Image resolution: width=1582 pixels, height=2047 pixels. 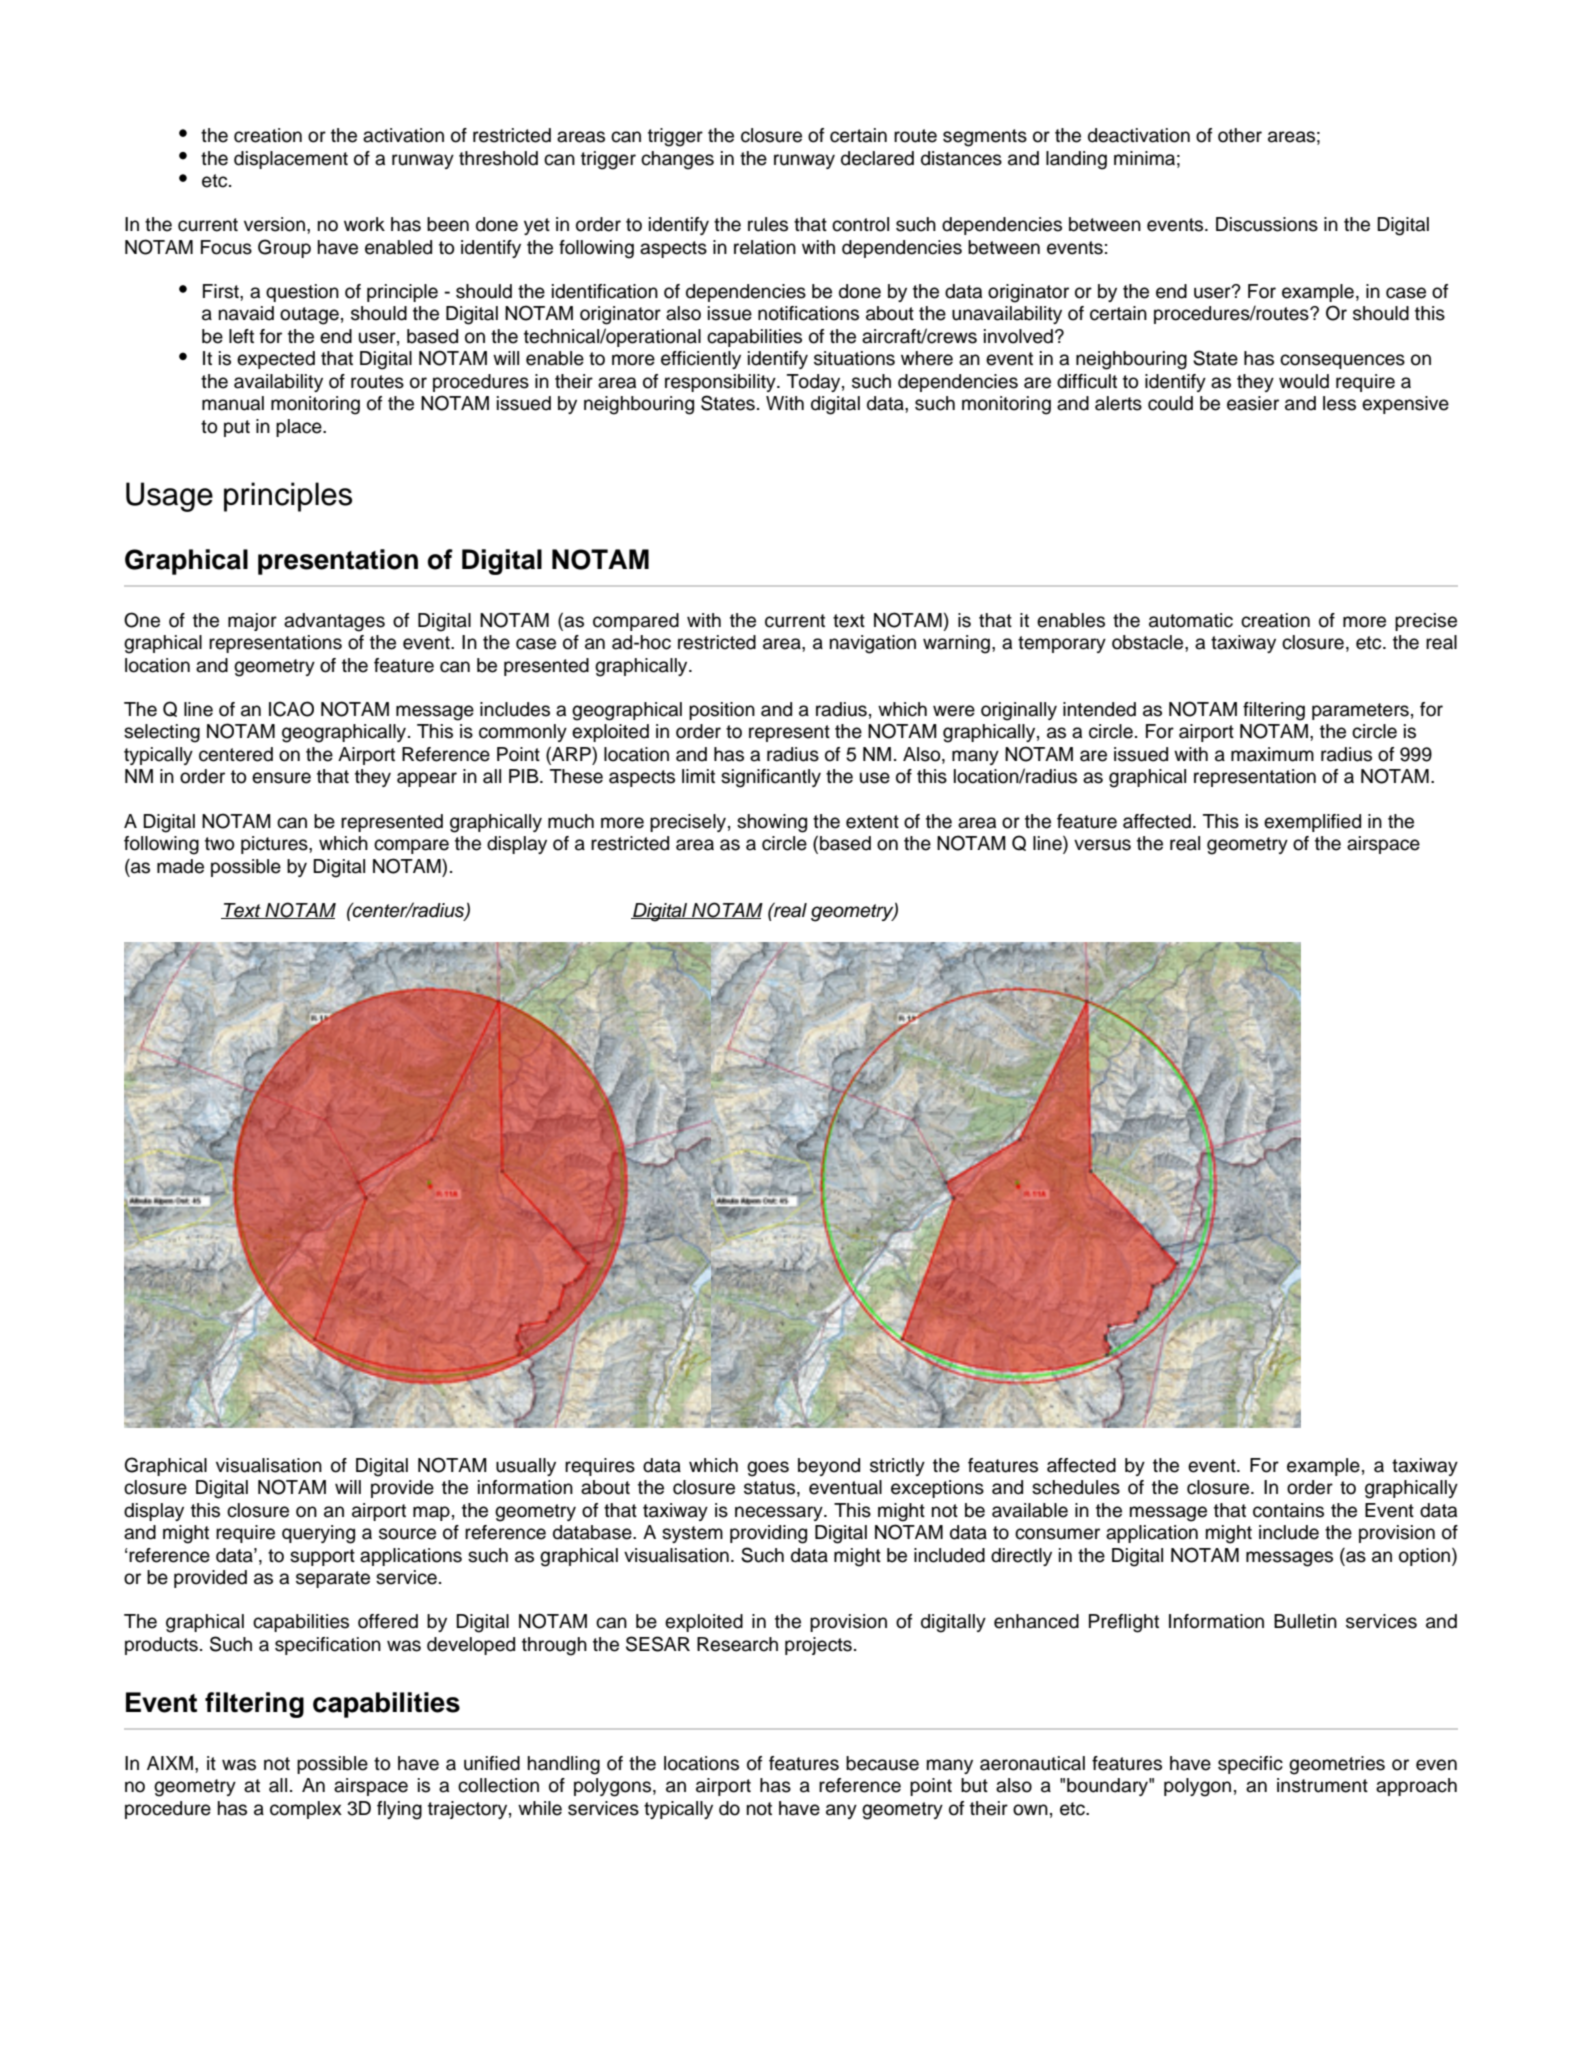 What do you see at coordinates (306, 1810) in the image?
I see `complex` at bounding box center [306, 1810].
